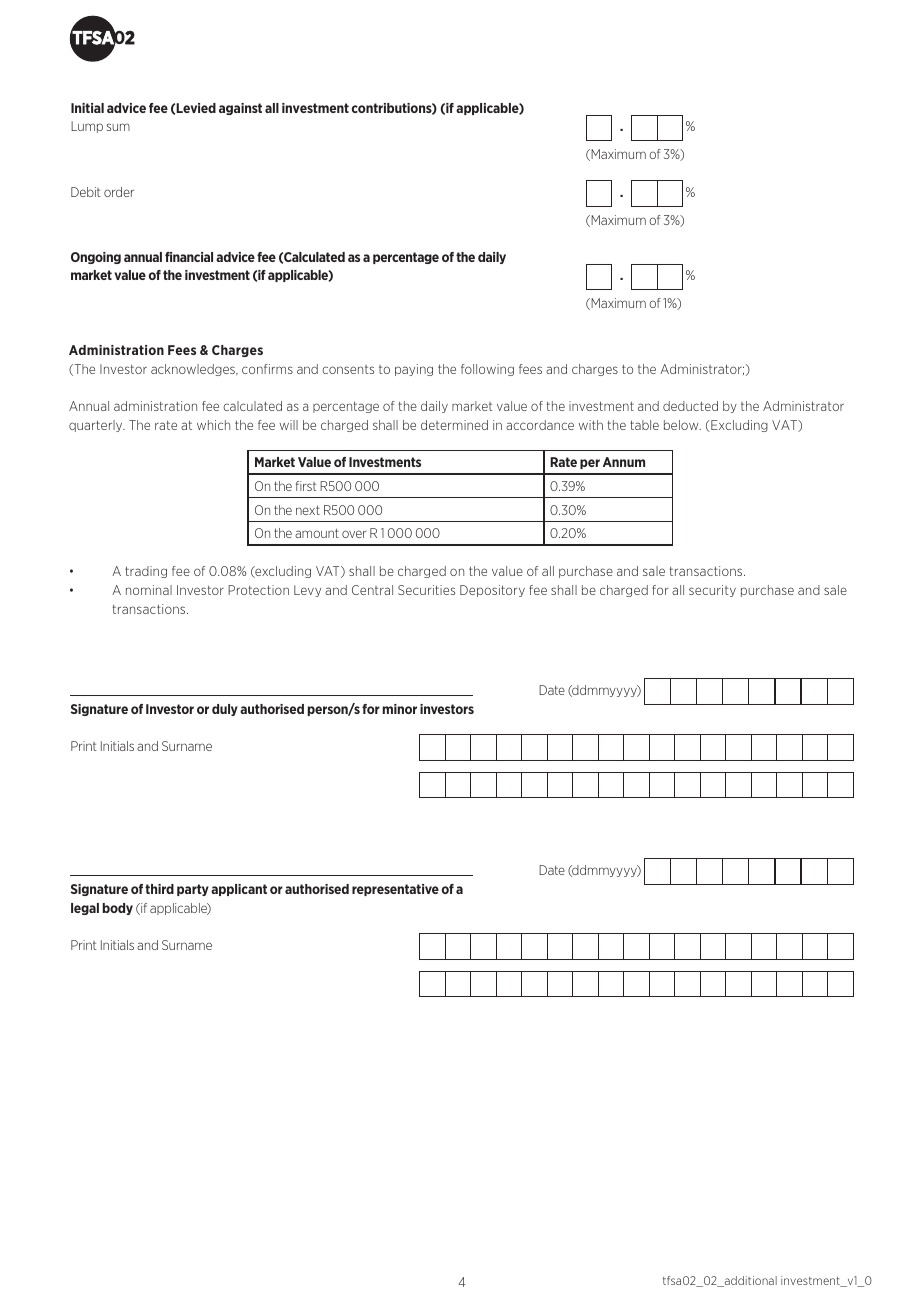  I want to click on order, so click(119, 192).
